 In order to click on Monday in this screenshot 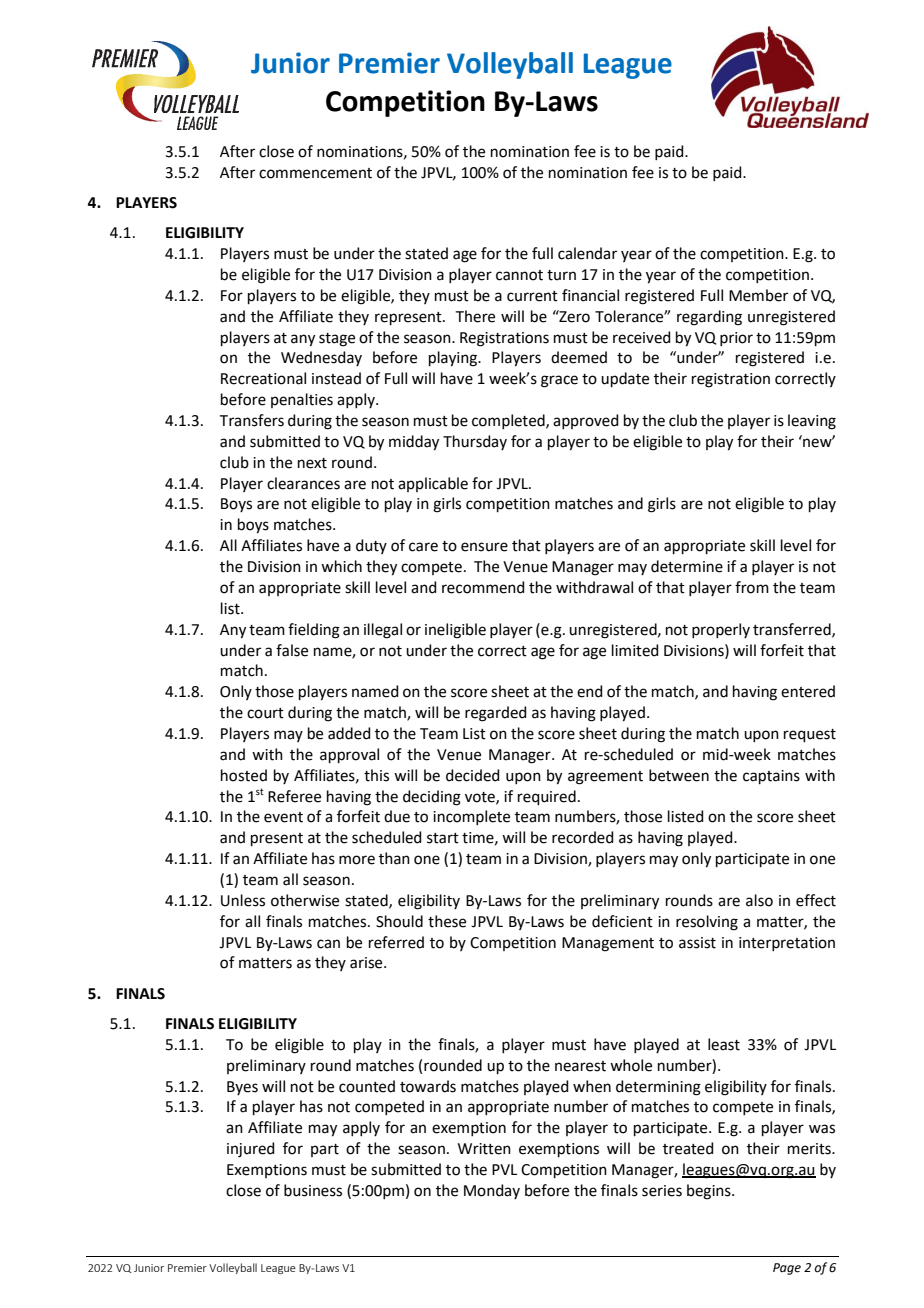, I will do `click(492, 1191)`.
